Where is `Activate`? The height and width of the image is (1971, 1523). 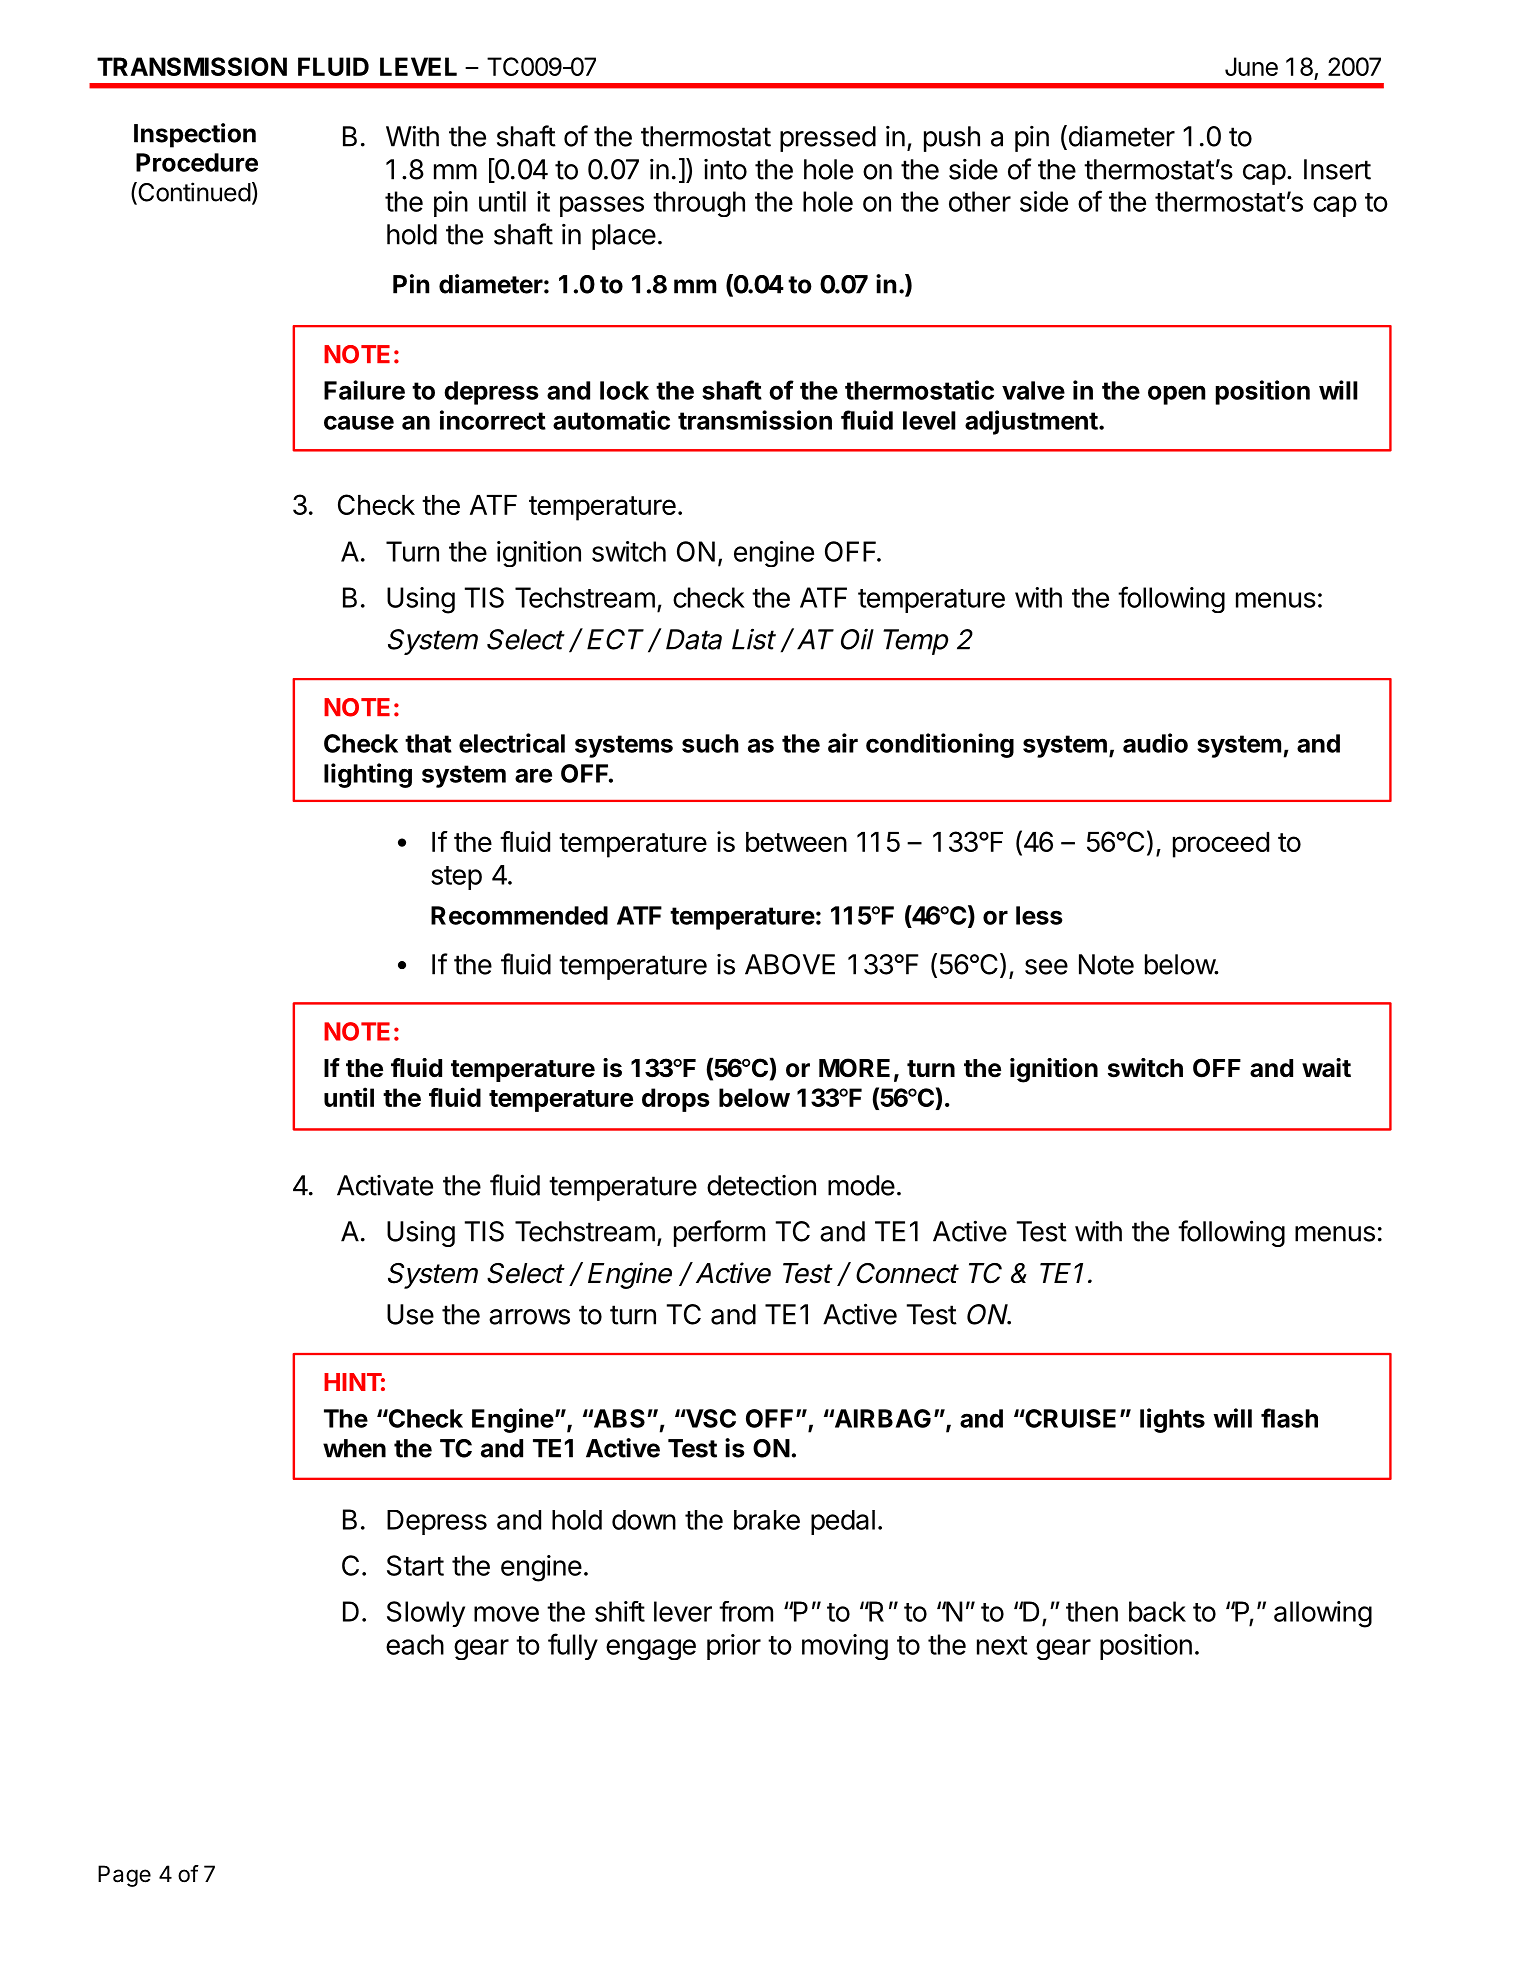
Activate is located at coordinates (385, 1185).
